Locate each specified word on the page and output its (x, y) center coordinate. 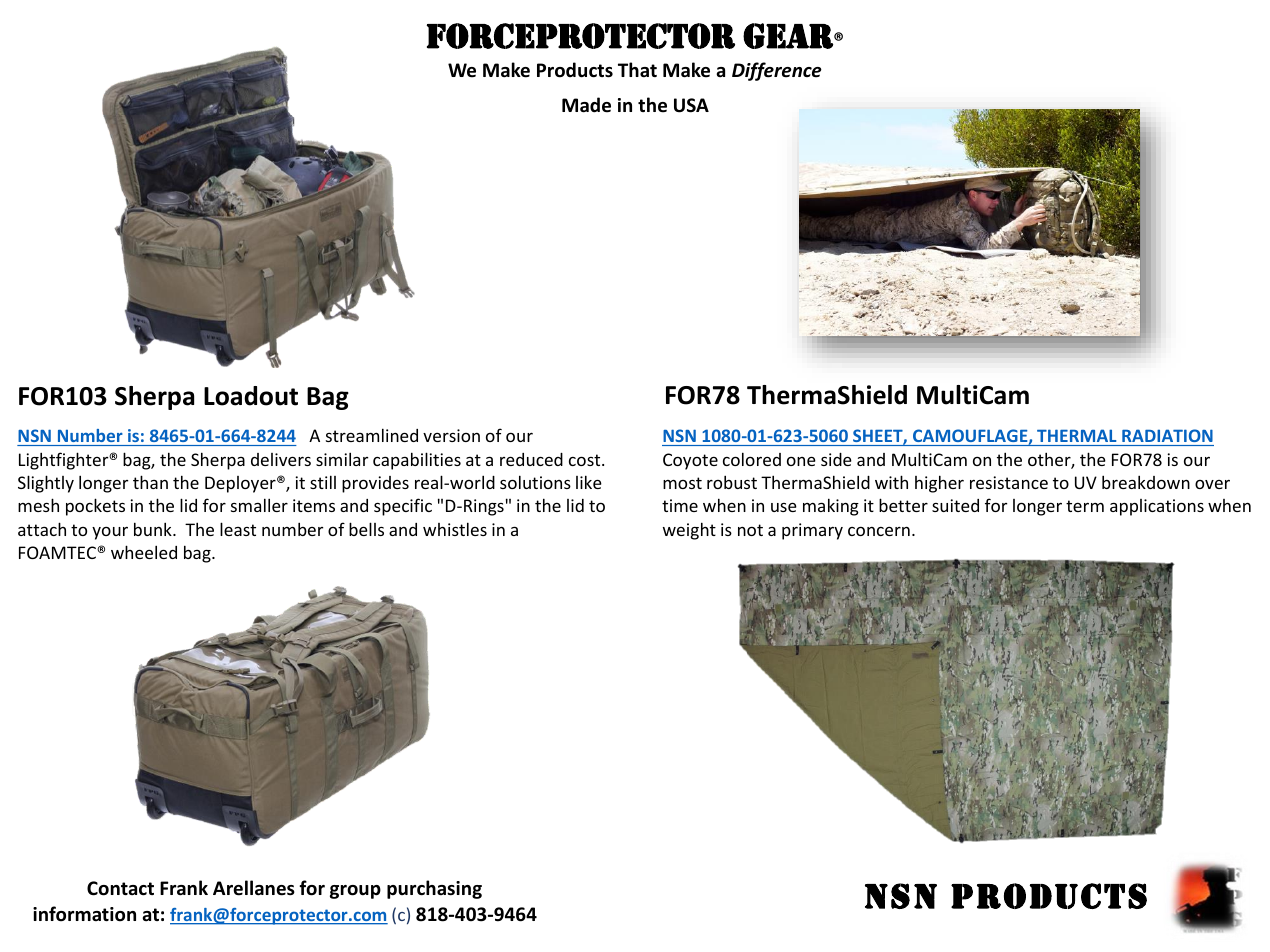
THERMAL (1076, 436)
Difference (777, 71)
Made (586, 105)
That (637, 69)
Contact (120, 888)
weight (689, 531)
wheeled (144, 552)
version (451, 435)
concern (879, 531)
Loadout (251, 396)
